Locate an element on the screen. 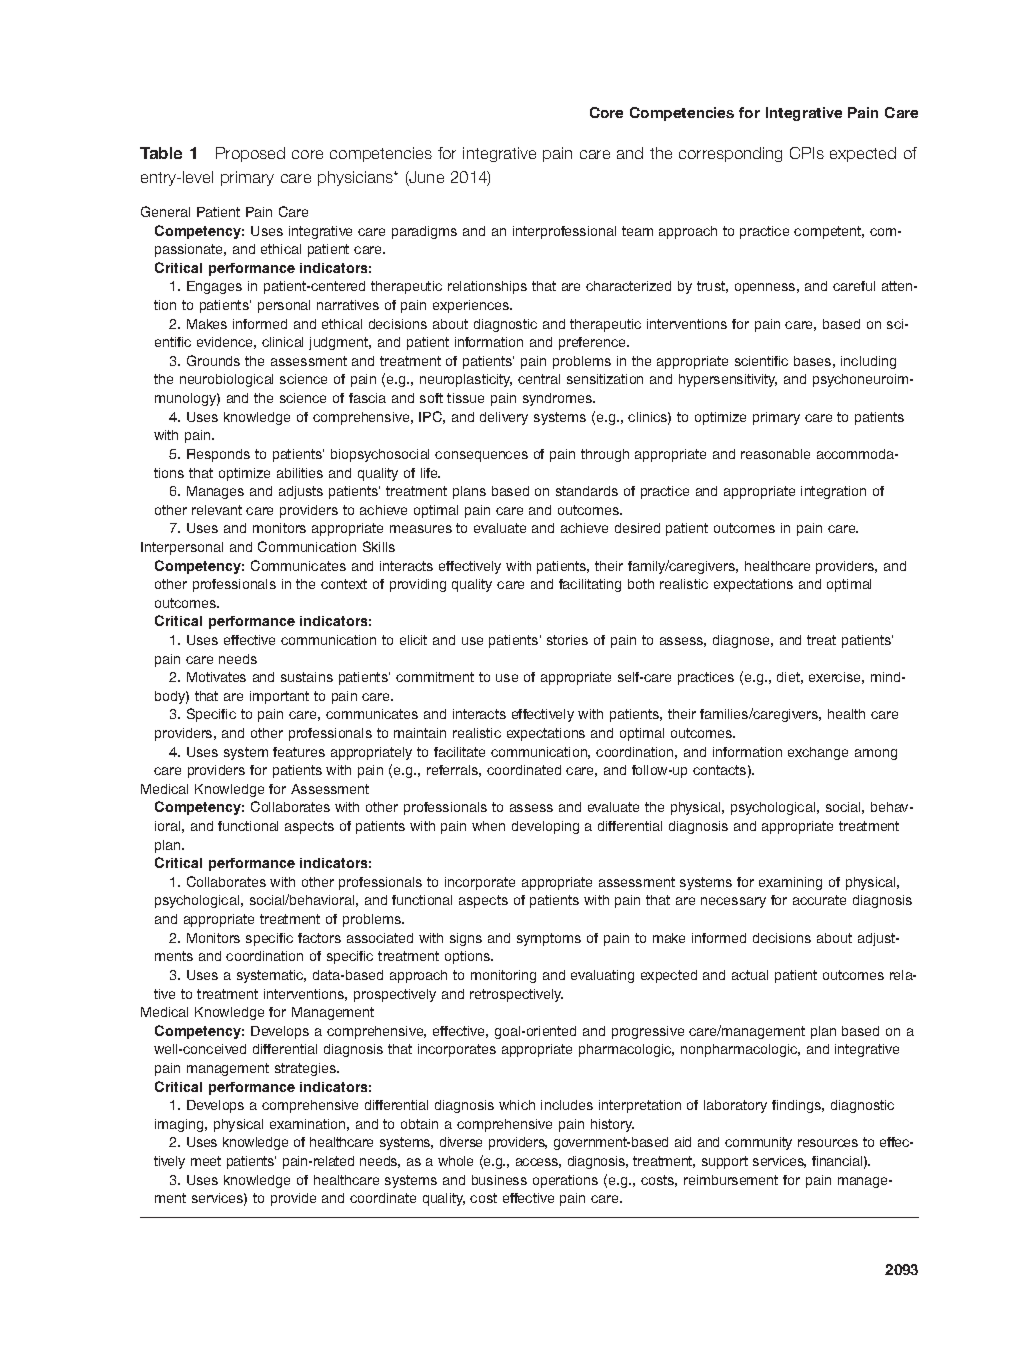 Image resolution: width=1036 pixels, height=1355 pixels. relevant is located at coordinates (217, 510).
